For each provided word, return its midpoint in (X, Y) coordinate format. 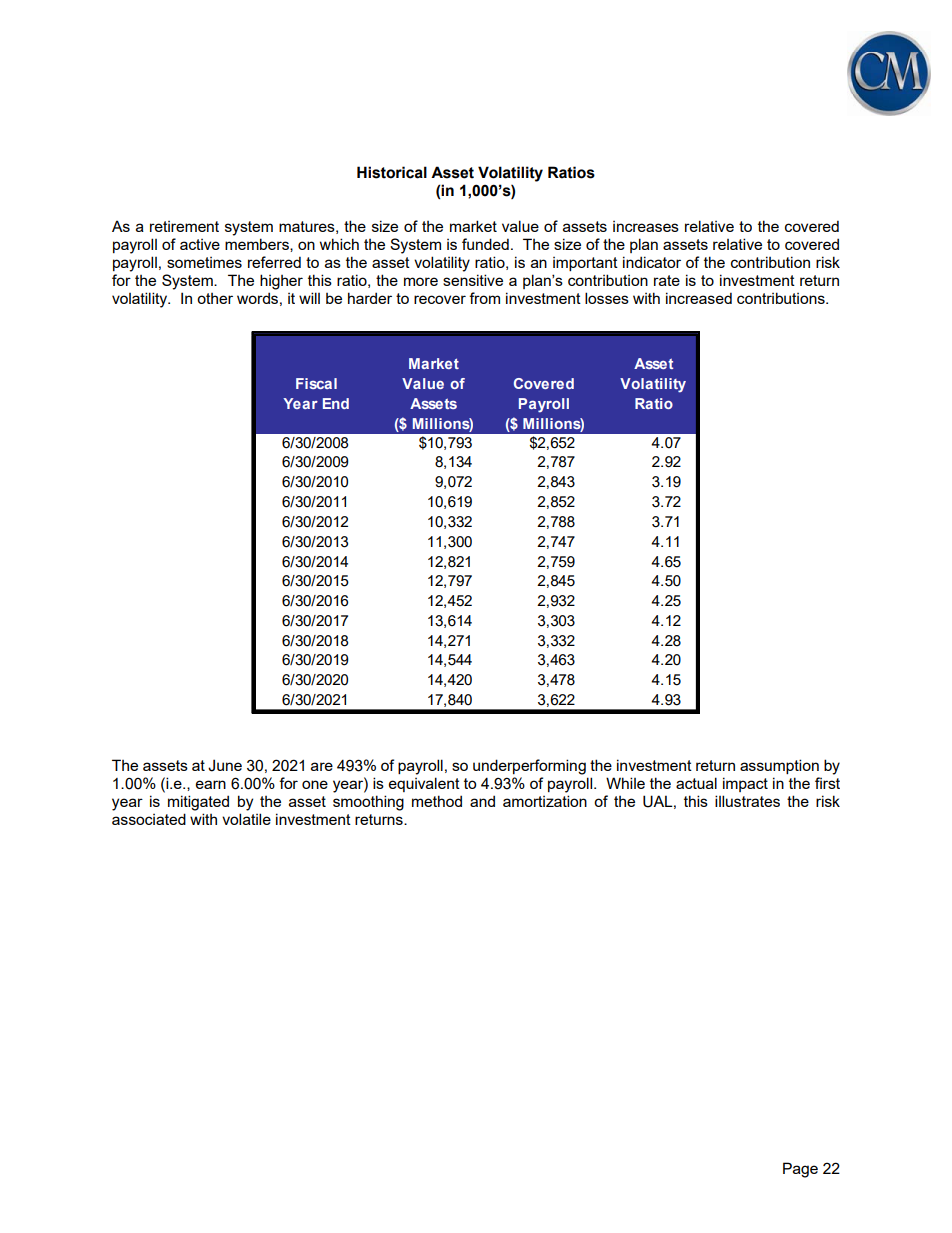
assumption (779, 766)
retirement (184, 226)
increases (646, 226)
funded (485, 244)
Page (800, 1170)
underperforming (529, 767)
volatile (246, 819)
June (225, 765)
